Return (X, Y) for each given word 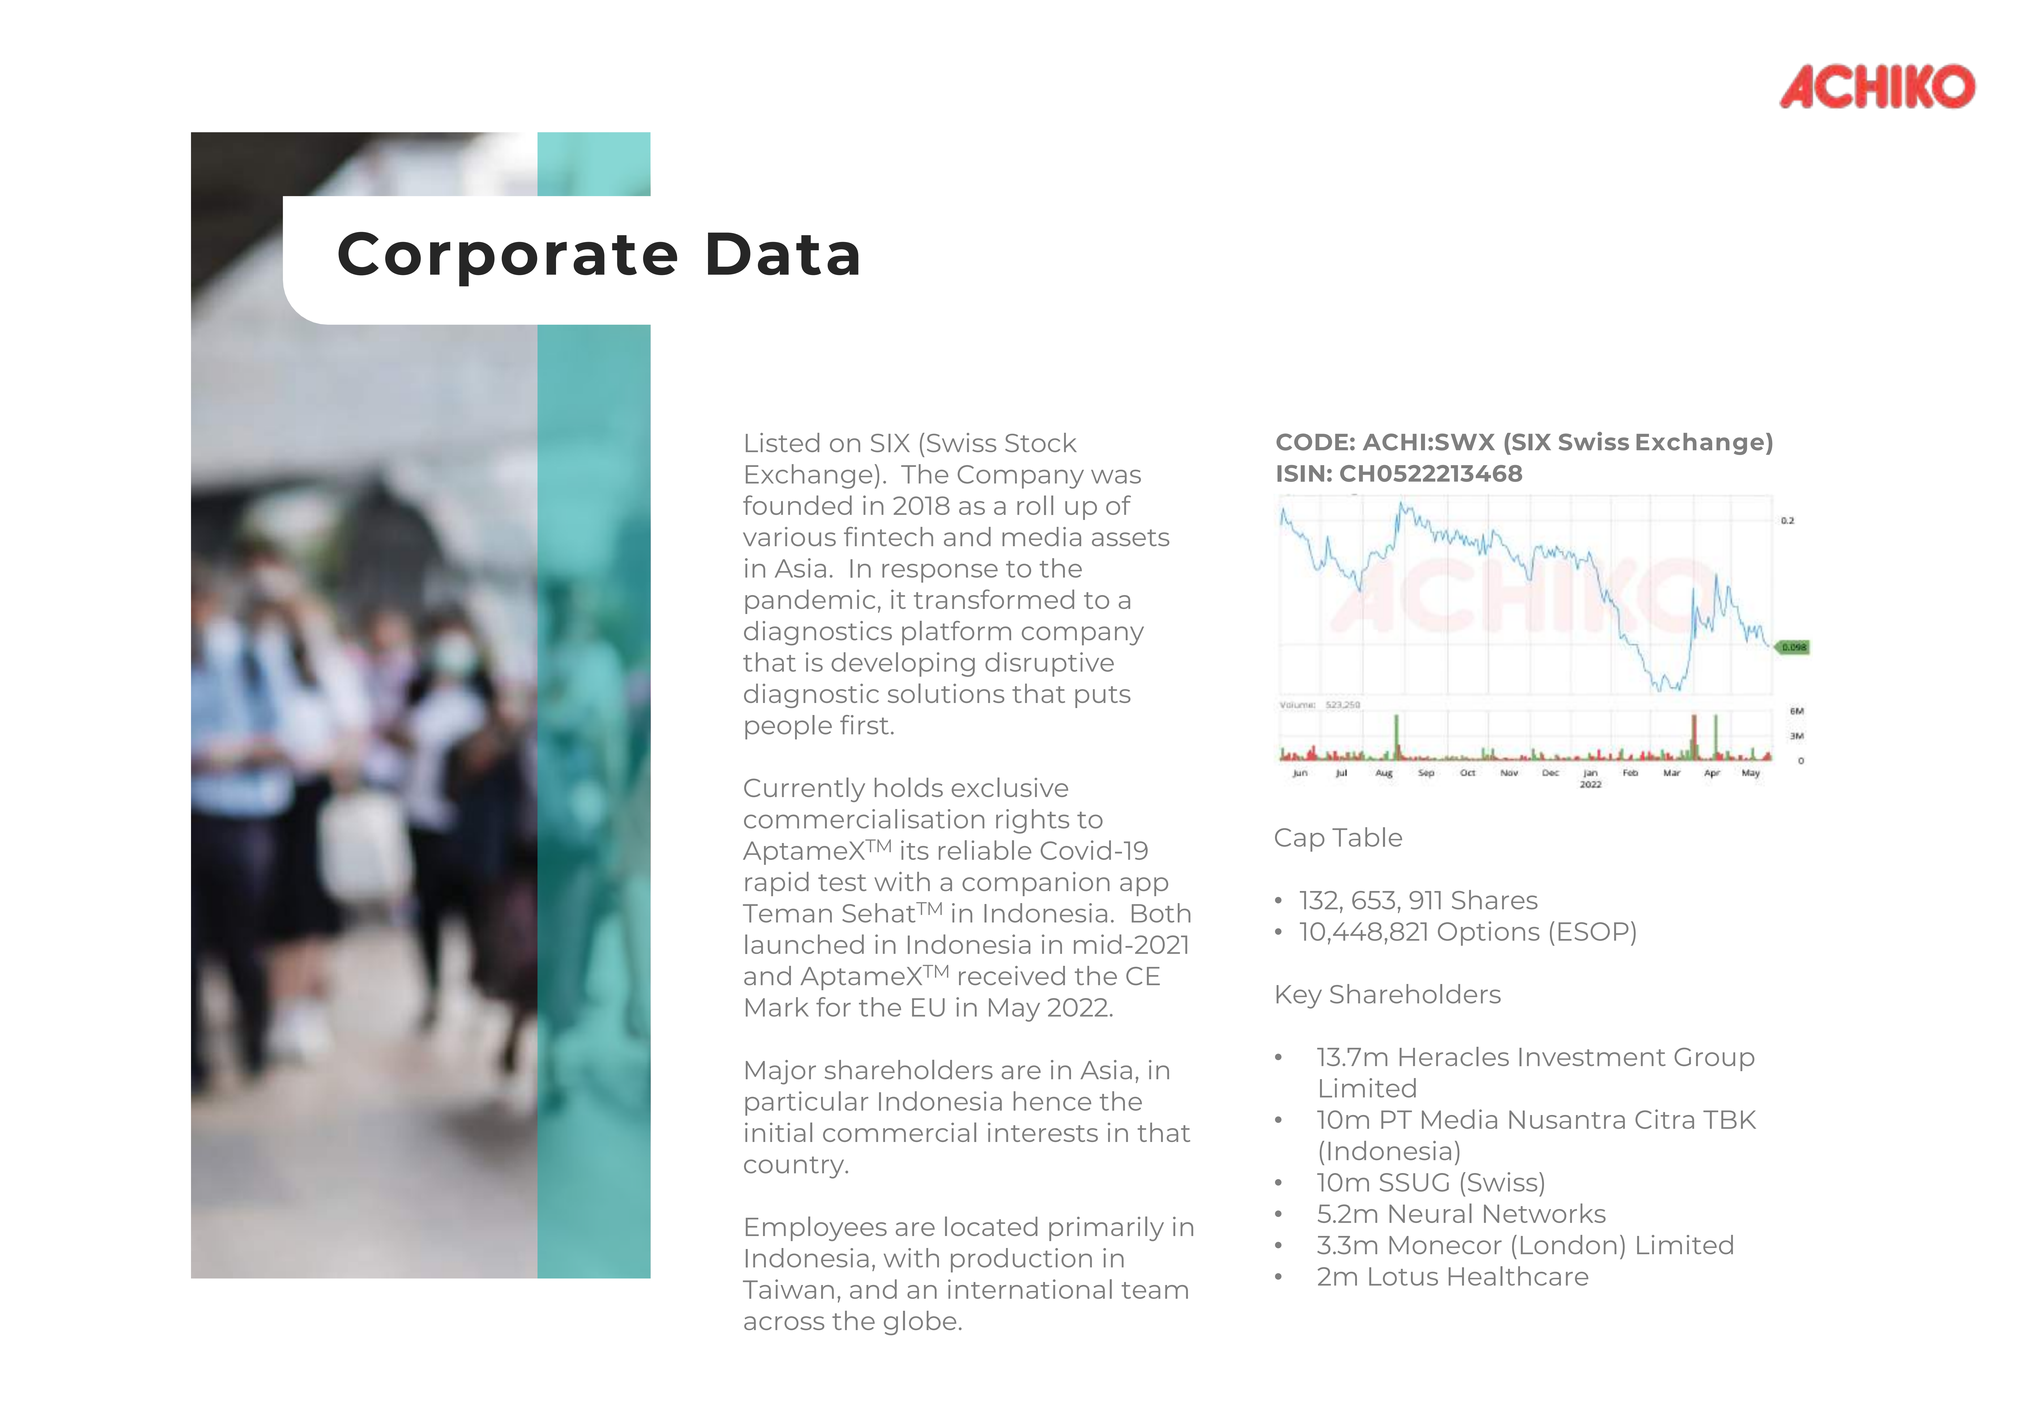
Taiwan (788, 1289)
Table (1367, 837)
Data (783, 253)
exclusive (1010, 787)
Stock (1041, 442)
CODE (1312, 442)
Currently (804, 789)
